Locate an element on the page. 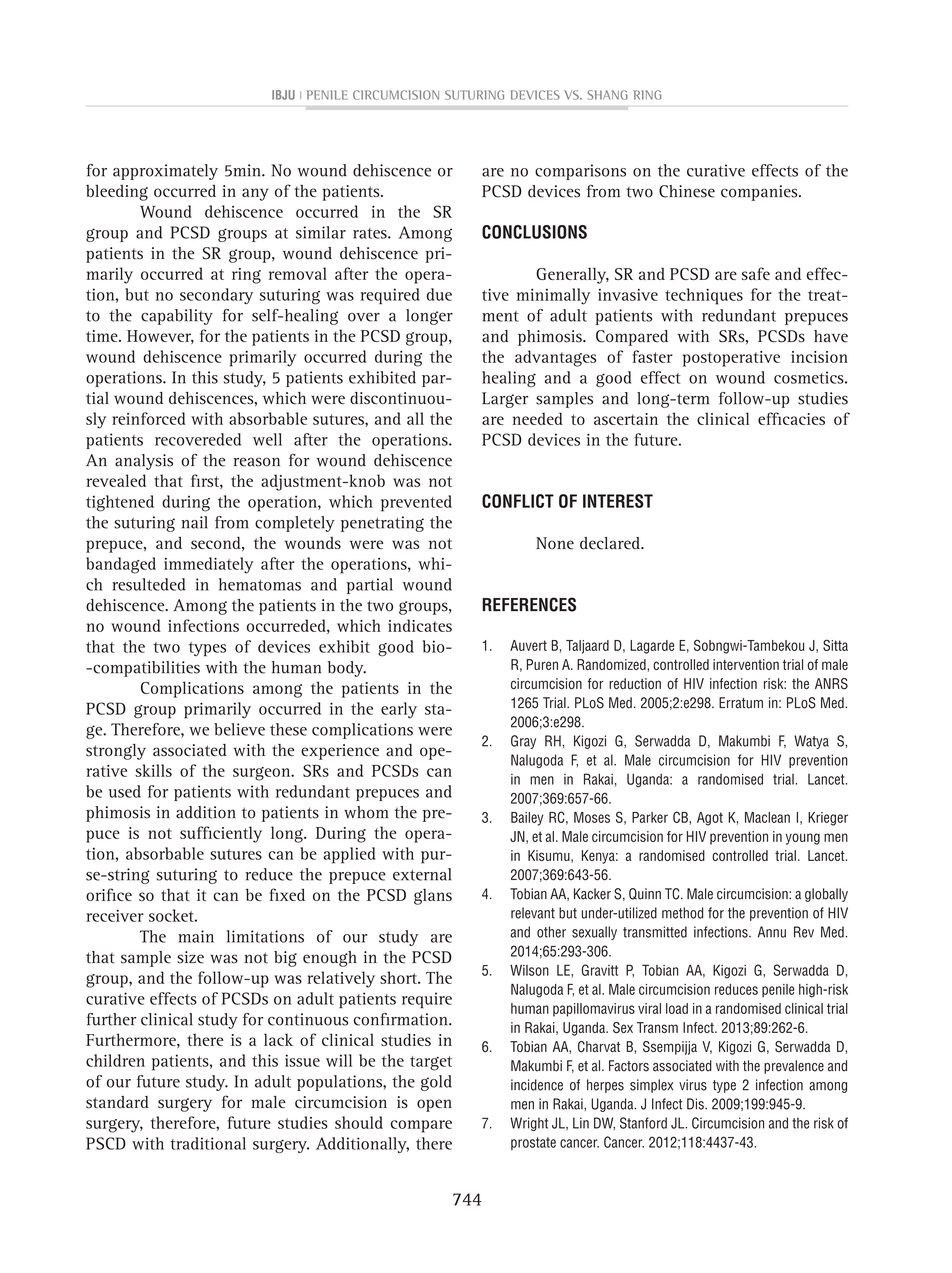  companies is located at coordinates (760, 193).
